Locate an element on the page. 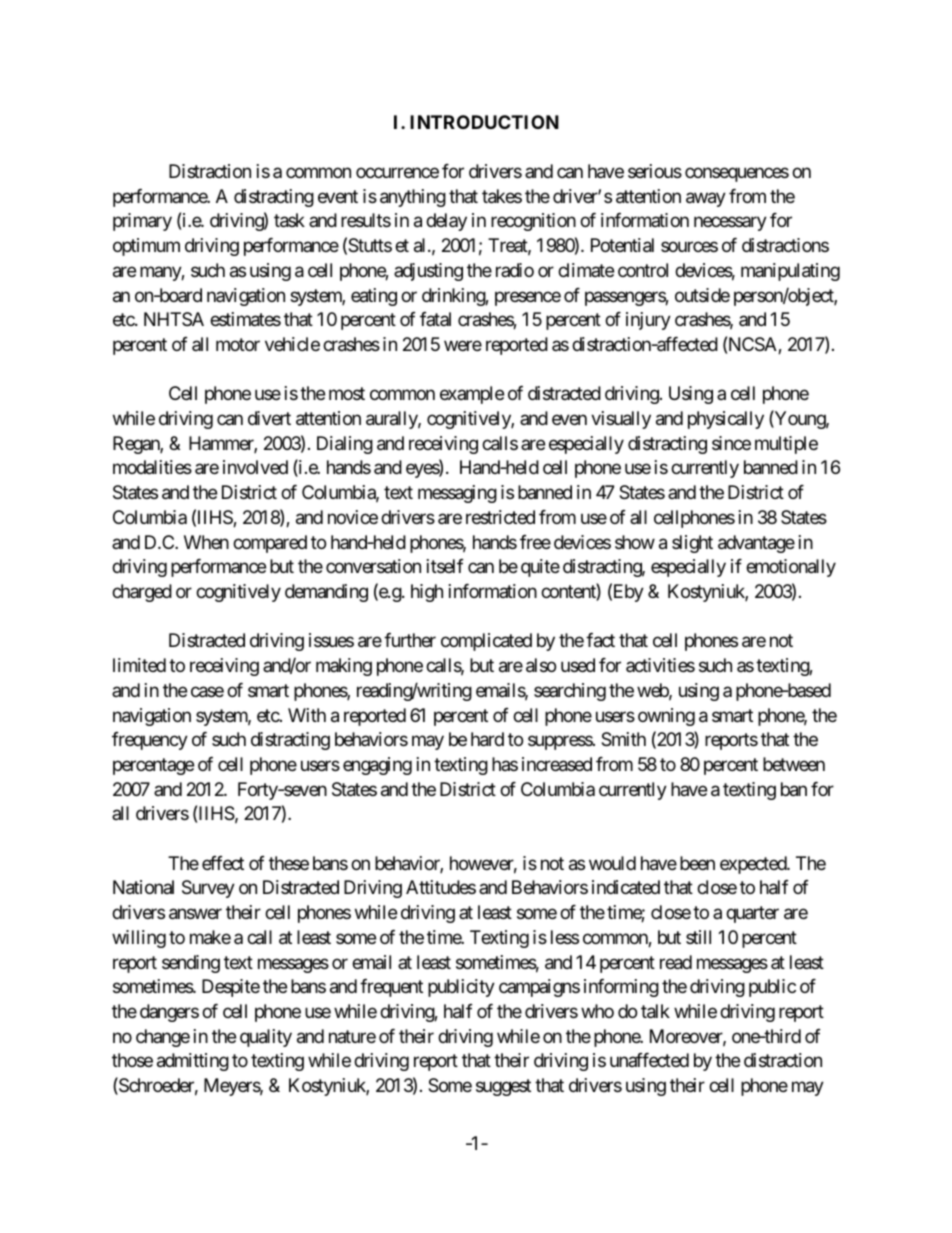 Image resolution: width=952 pixels, height=1233 pixels. slight is located at coordinates (692, 544).
